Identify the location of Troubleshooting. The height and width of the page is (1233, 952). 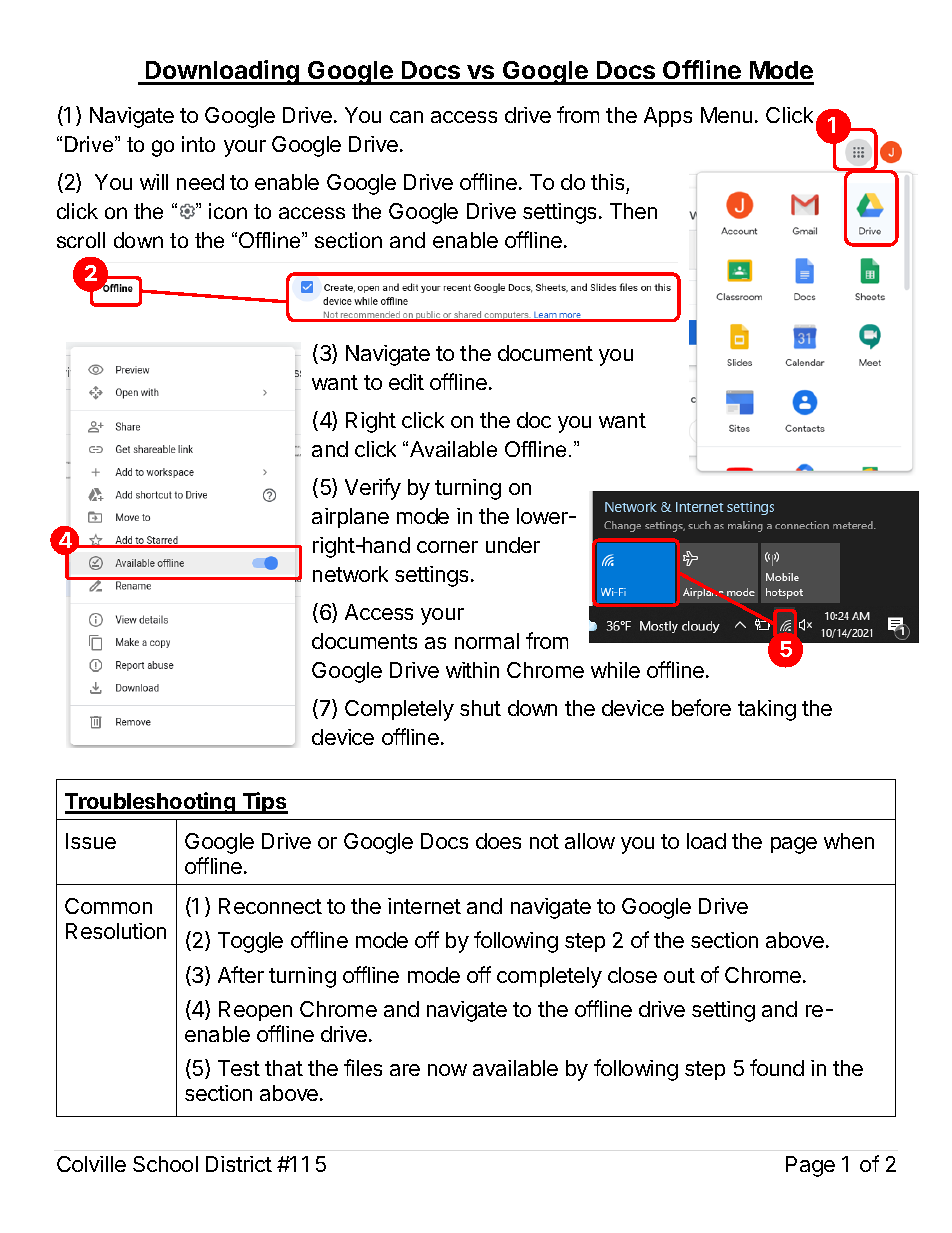
(151, 803).
